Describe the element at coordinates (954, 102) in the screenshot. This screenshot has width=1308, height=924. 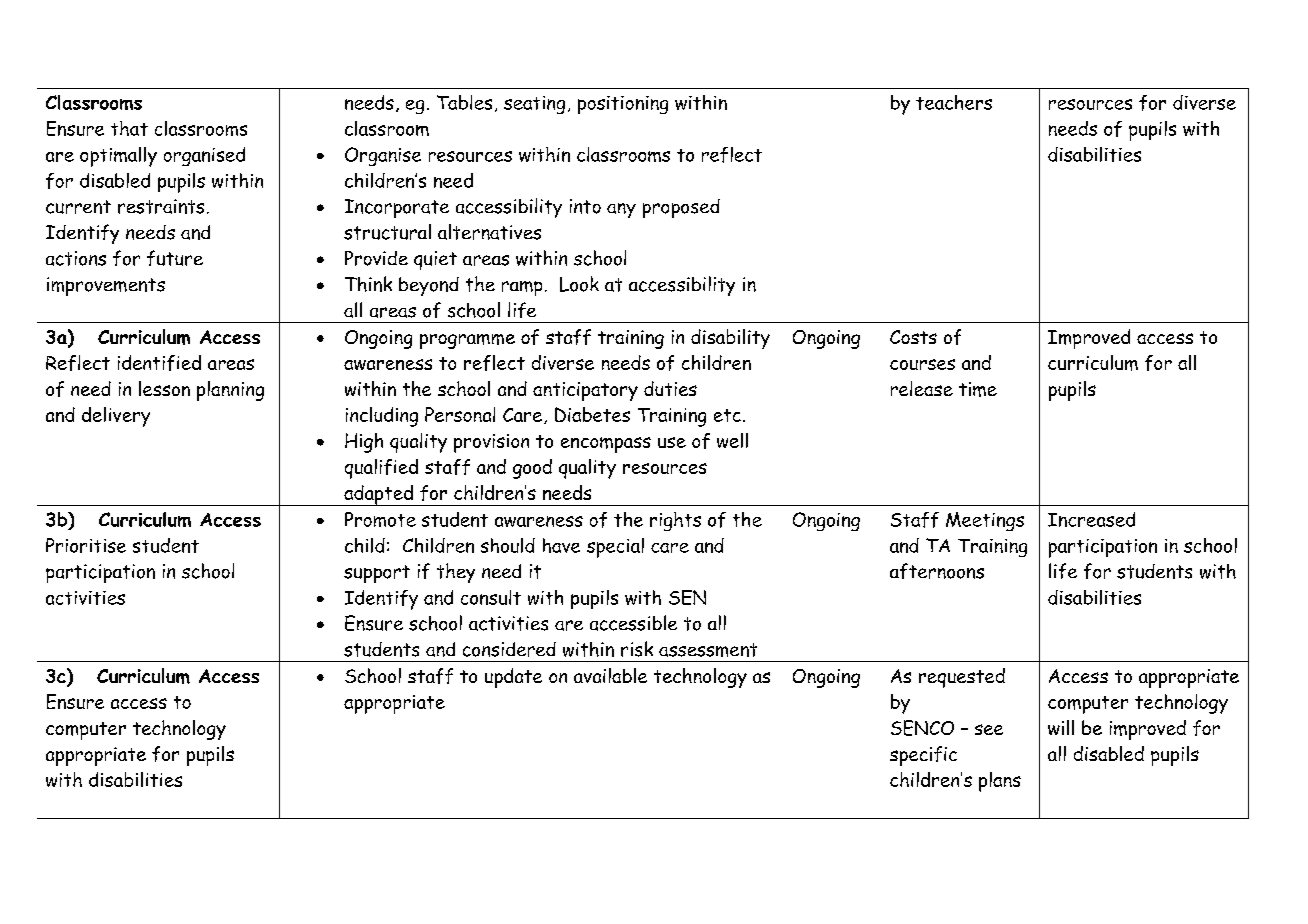
I see `teachers` at that location.
